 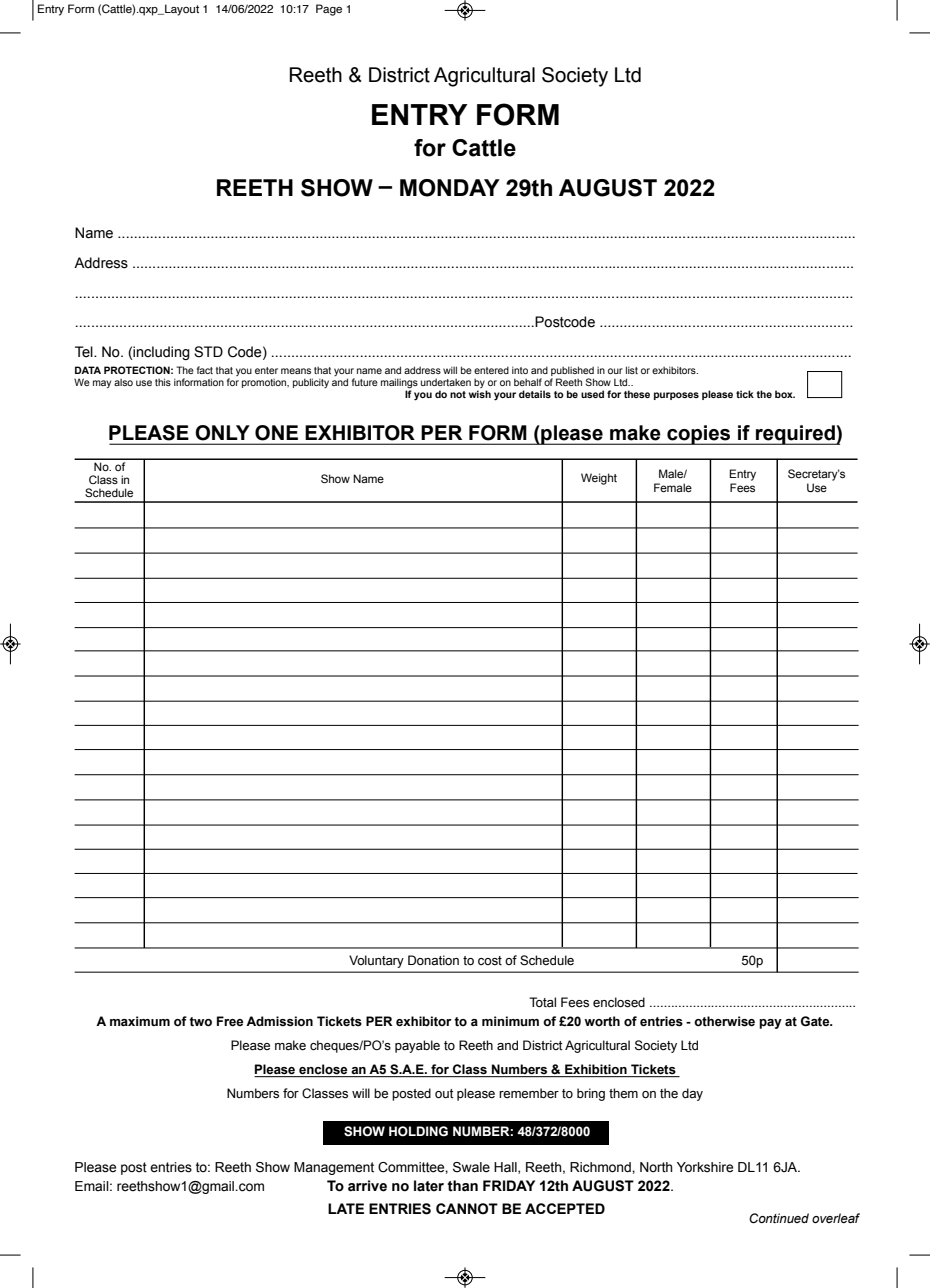 What do you see at coordinates (329, 10) in the screenshot?
I see `Page` at bounding box center [329, 10].
